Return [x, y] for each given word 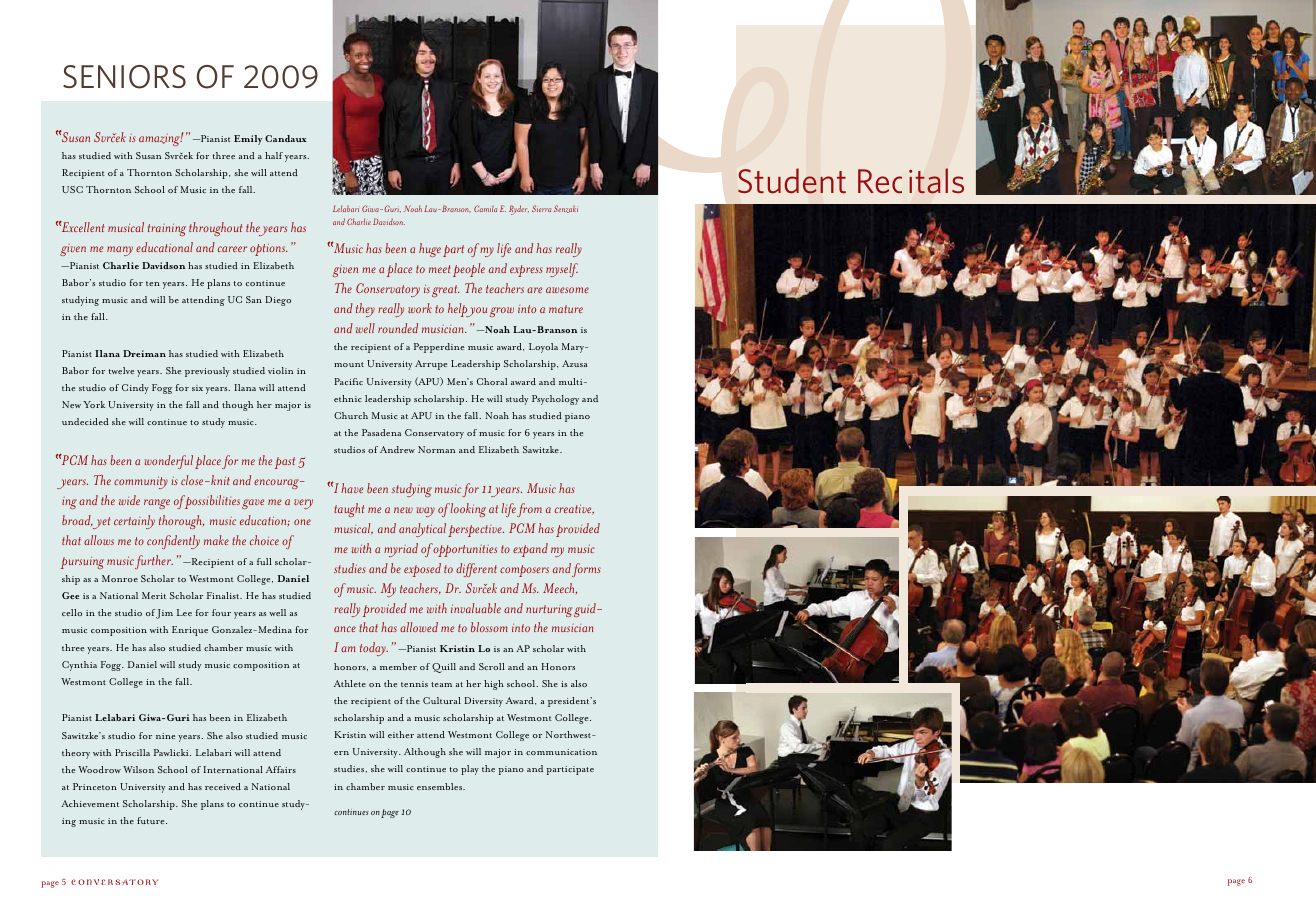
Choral [492, 381]
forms [586, 570]
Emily [248, 140]
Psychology [555, 400]
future [152, 820]
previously [207, 372]
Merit [154, 595]
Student [792, 181]
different [476, 570]
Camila [485, 208]
